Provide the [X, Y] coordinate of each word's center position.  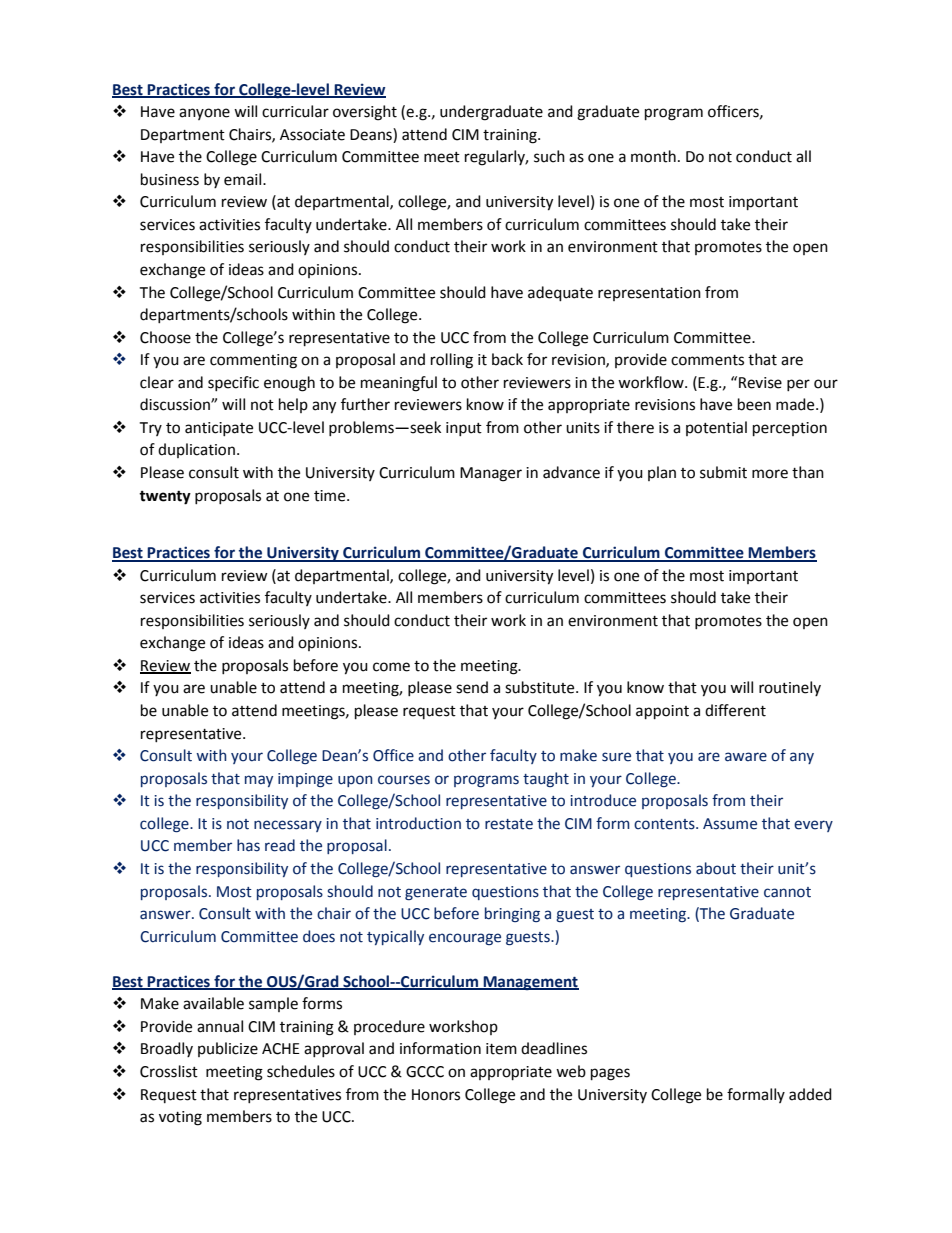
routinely [790, 688]
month [653, 156]
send [472, 687]
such [549, 156]
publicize [228, 1049]
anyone [204, 114]
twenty [165, 498]
